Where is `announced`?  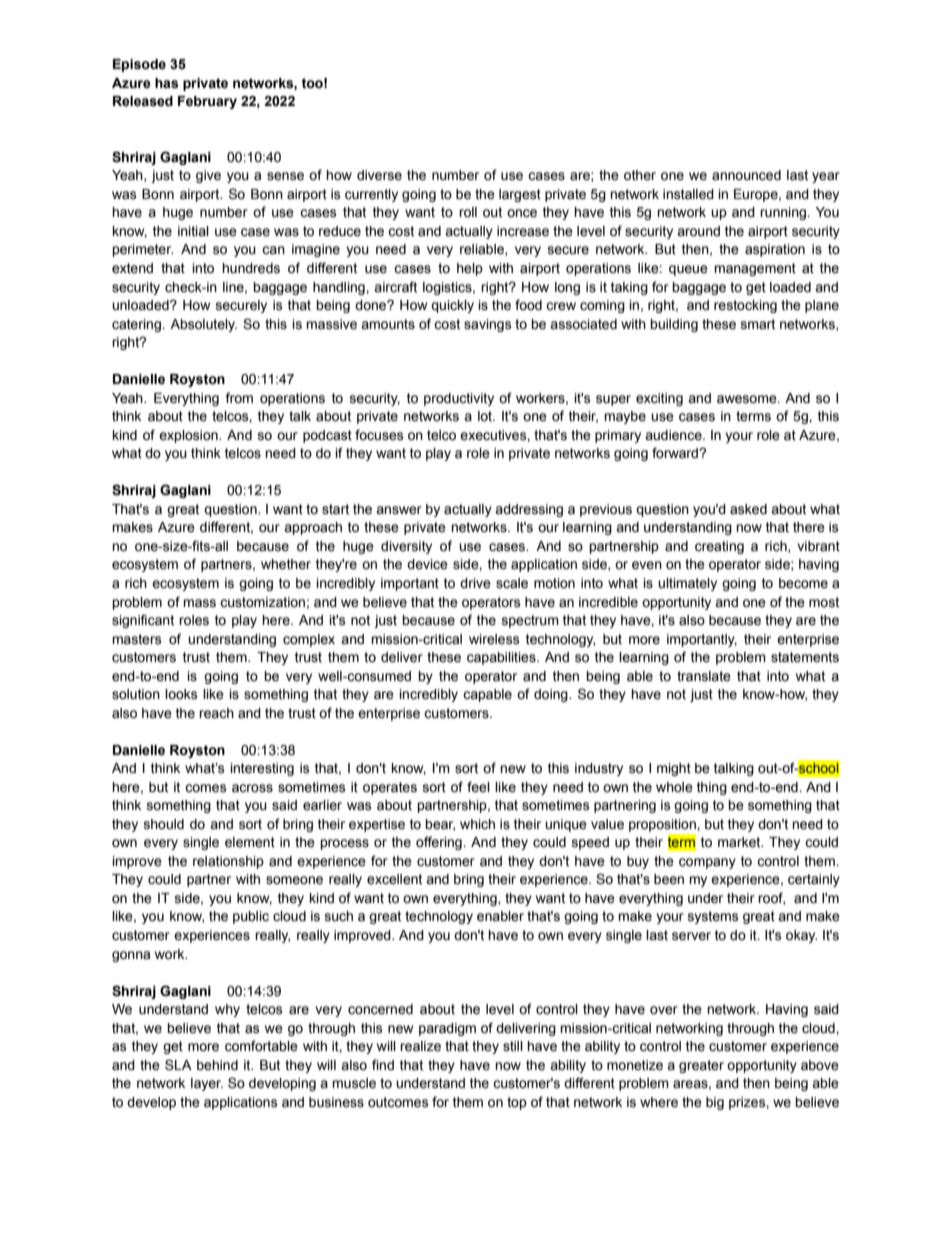
announced is located at coordinates (746, 175).
